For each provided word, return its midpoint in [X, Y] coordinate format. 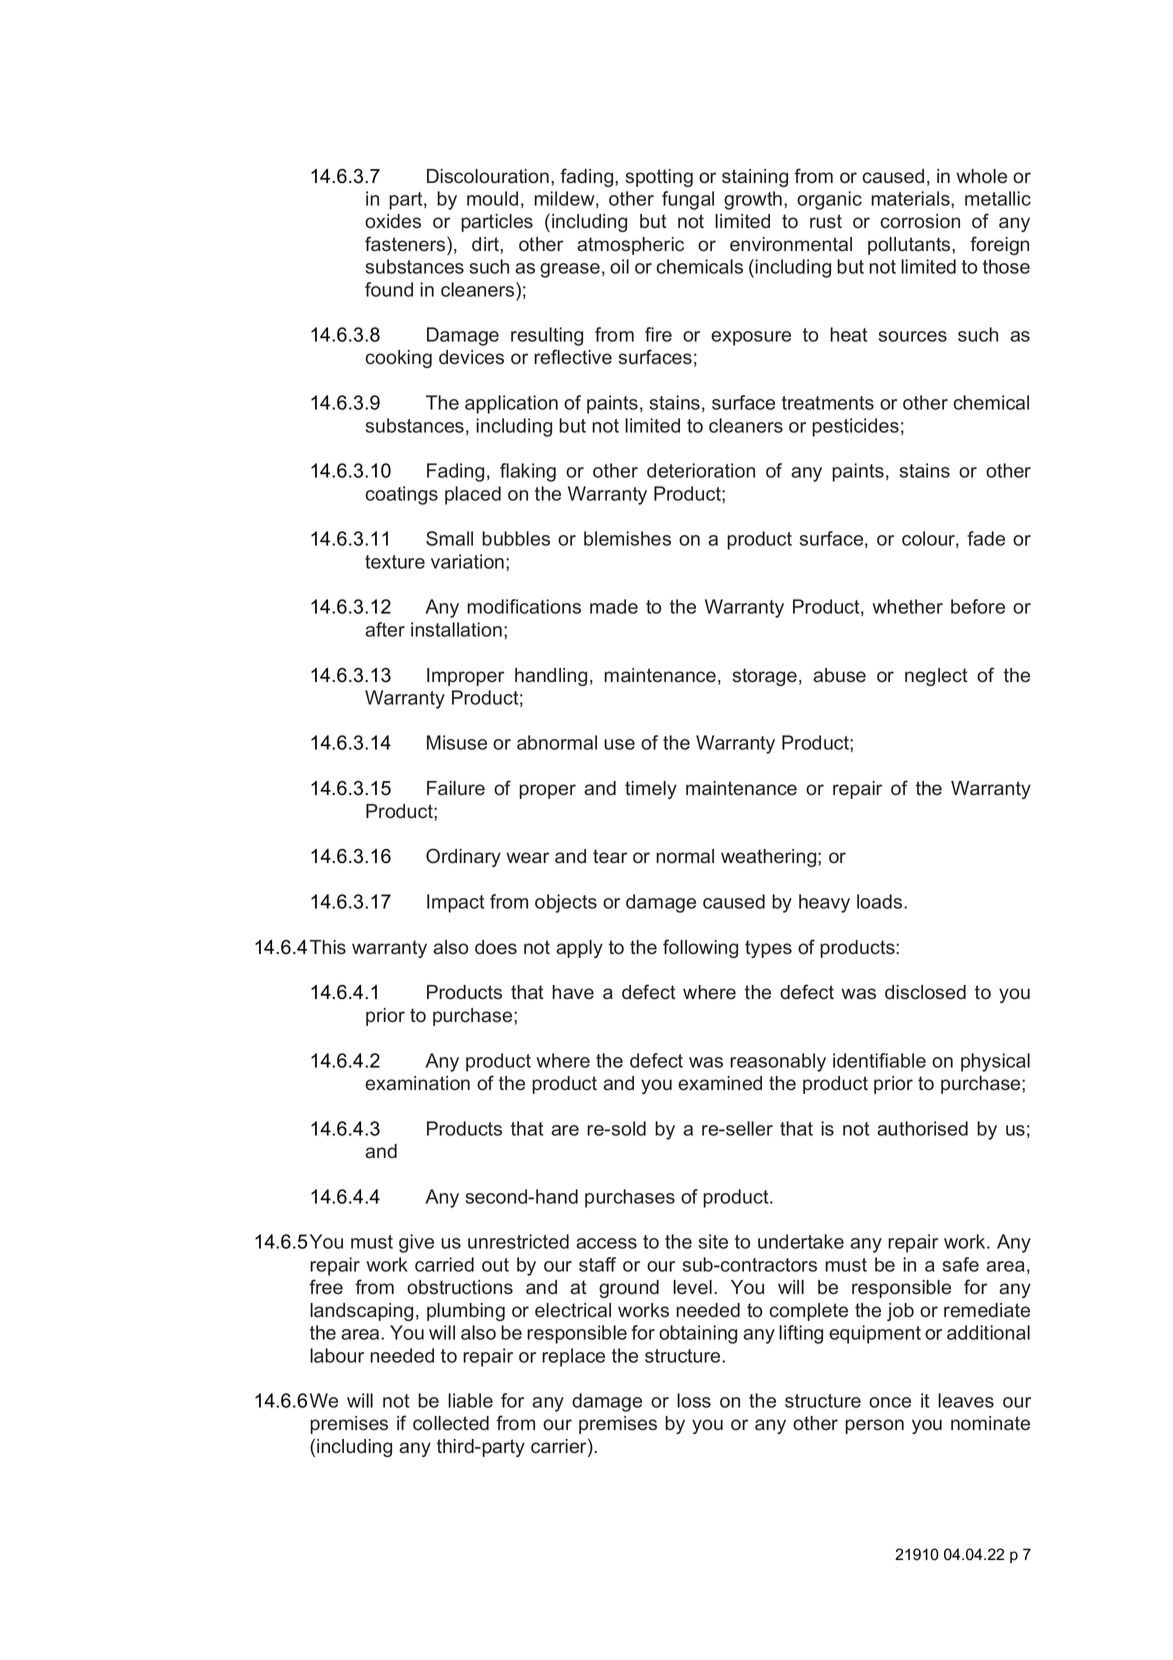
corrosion [920, 221]
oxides [393, 221]
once [890, 1402]
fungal [688, 200]
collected [451, 1423]
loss [694, 1400]
